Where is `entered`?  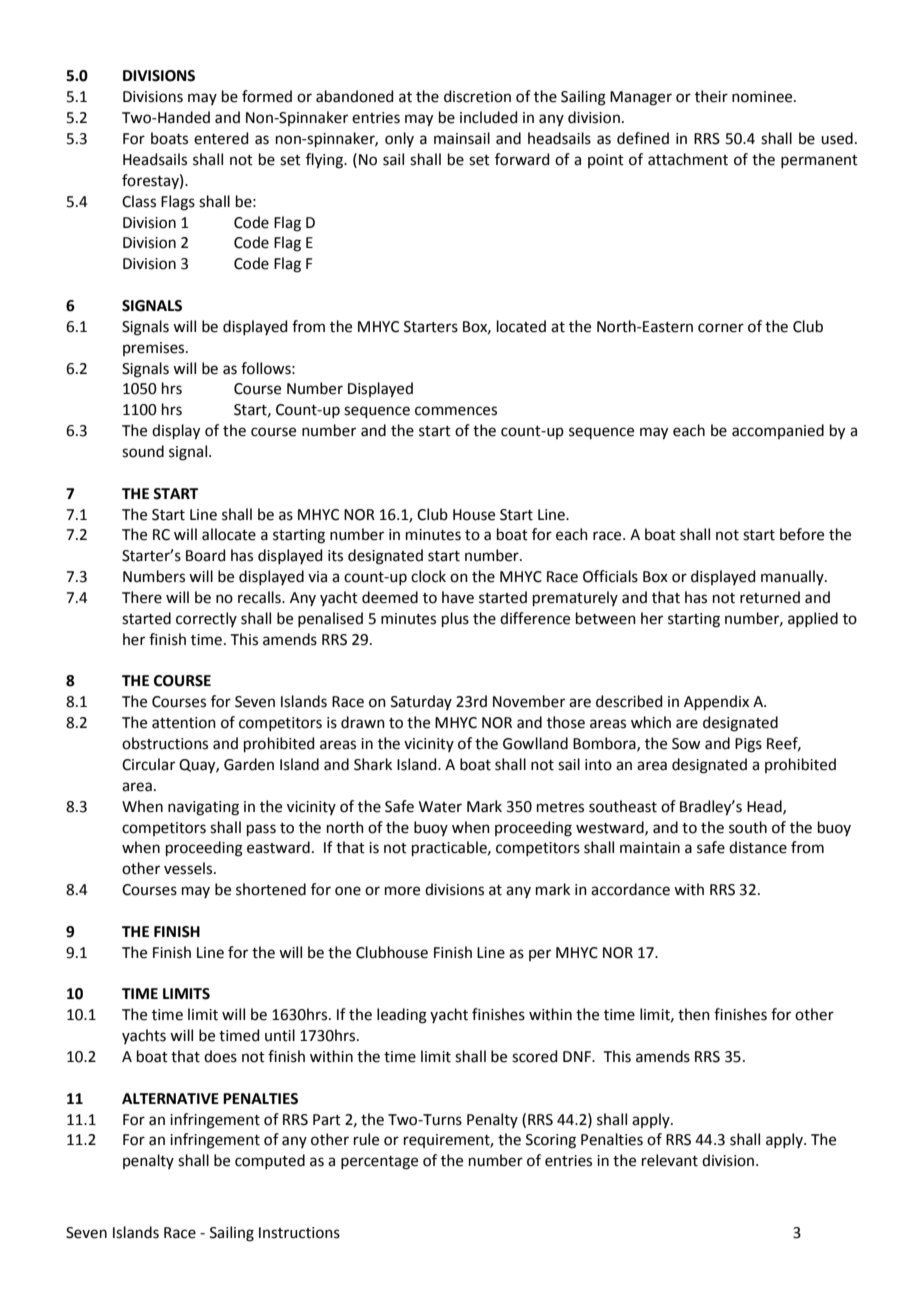
entered is located at coordinates (221, 138).
